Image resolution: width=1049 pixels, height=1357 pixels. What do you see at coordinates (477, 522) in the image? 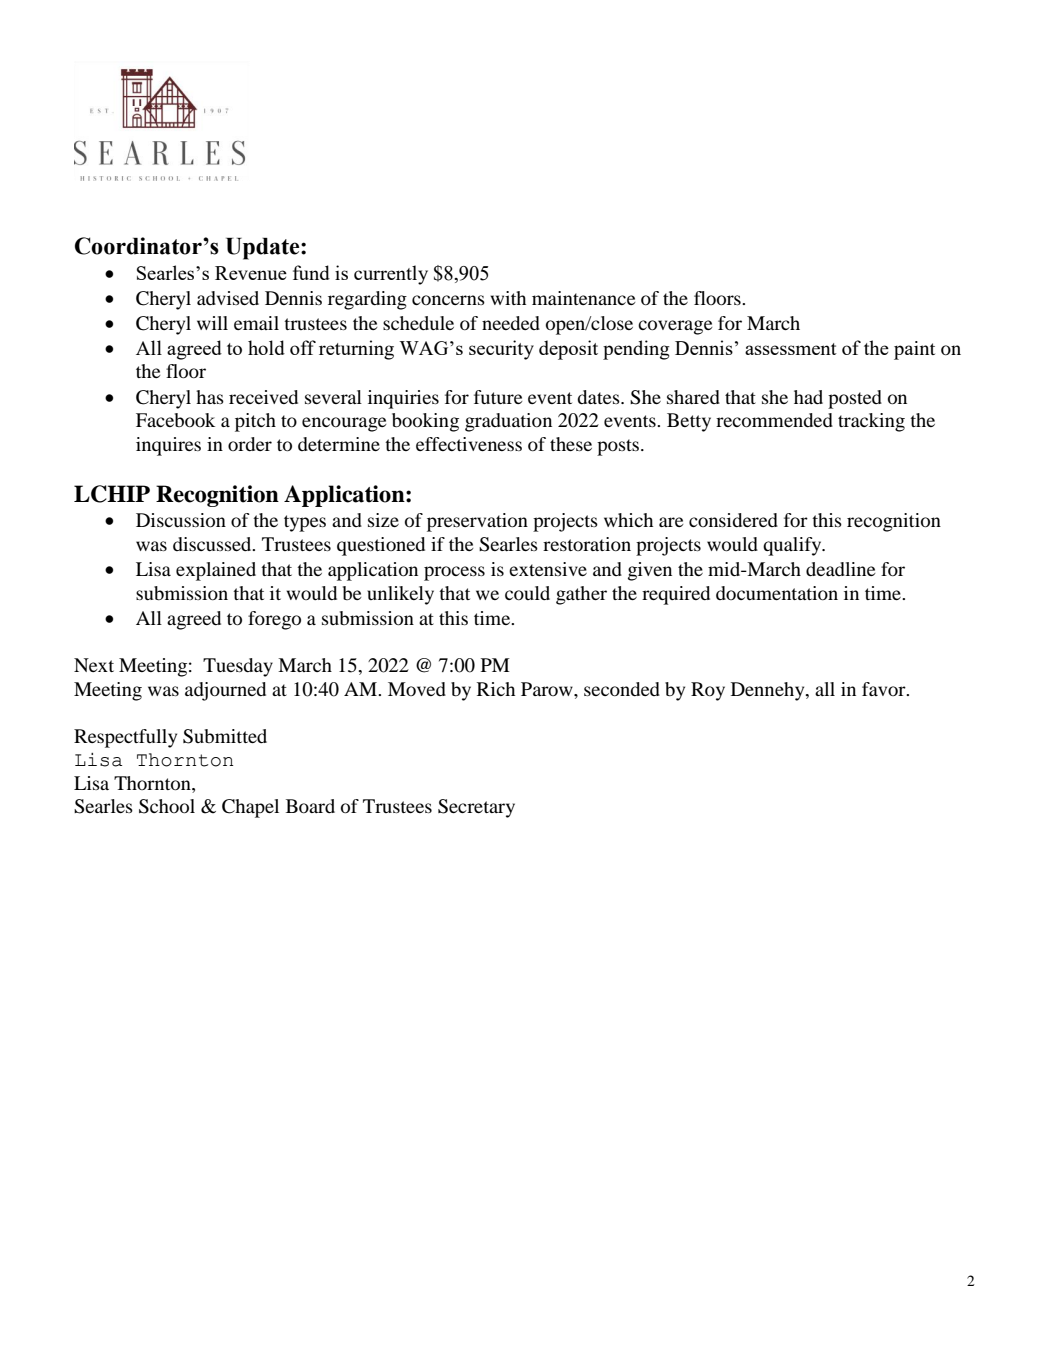
I see `preservation` at bounding box center [477, 522].
